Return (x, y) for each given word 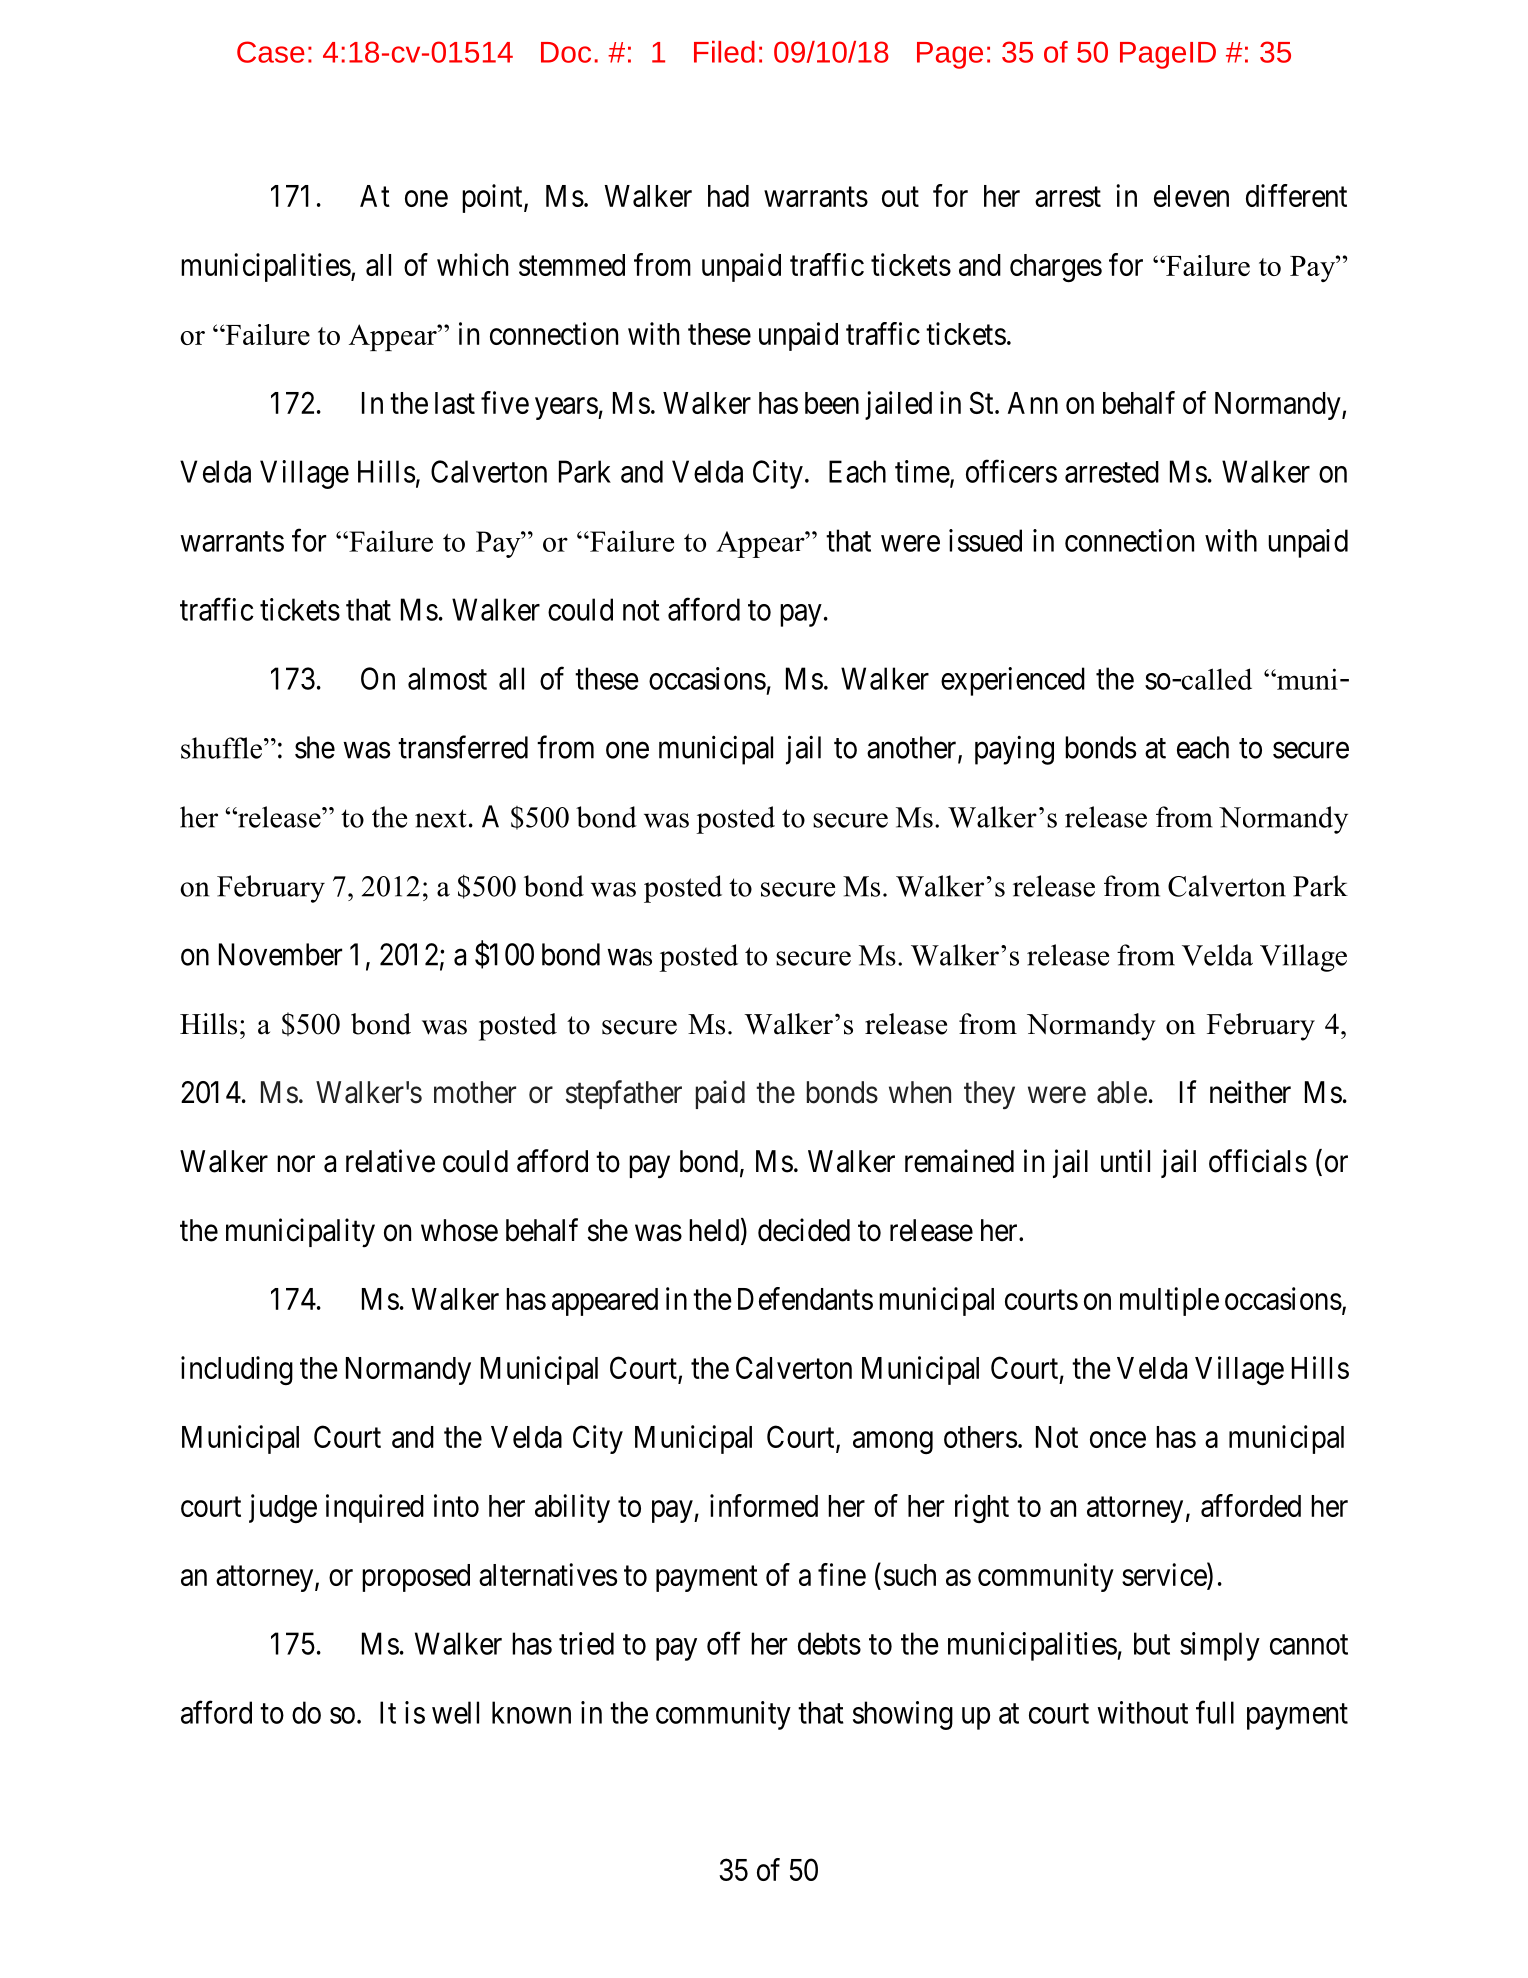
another (913, 748)
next (441, 818)
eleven (1191, 196)
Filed (724, 52)
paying (1014, 750)
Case (271, 52)
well (455, 1712)
